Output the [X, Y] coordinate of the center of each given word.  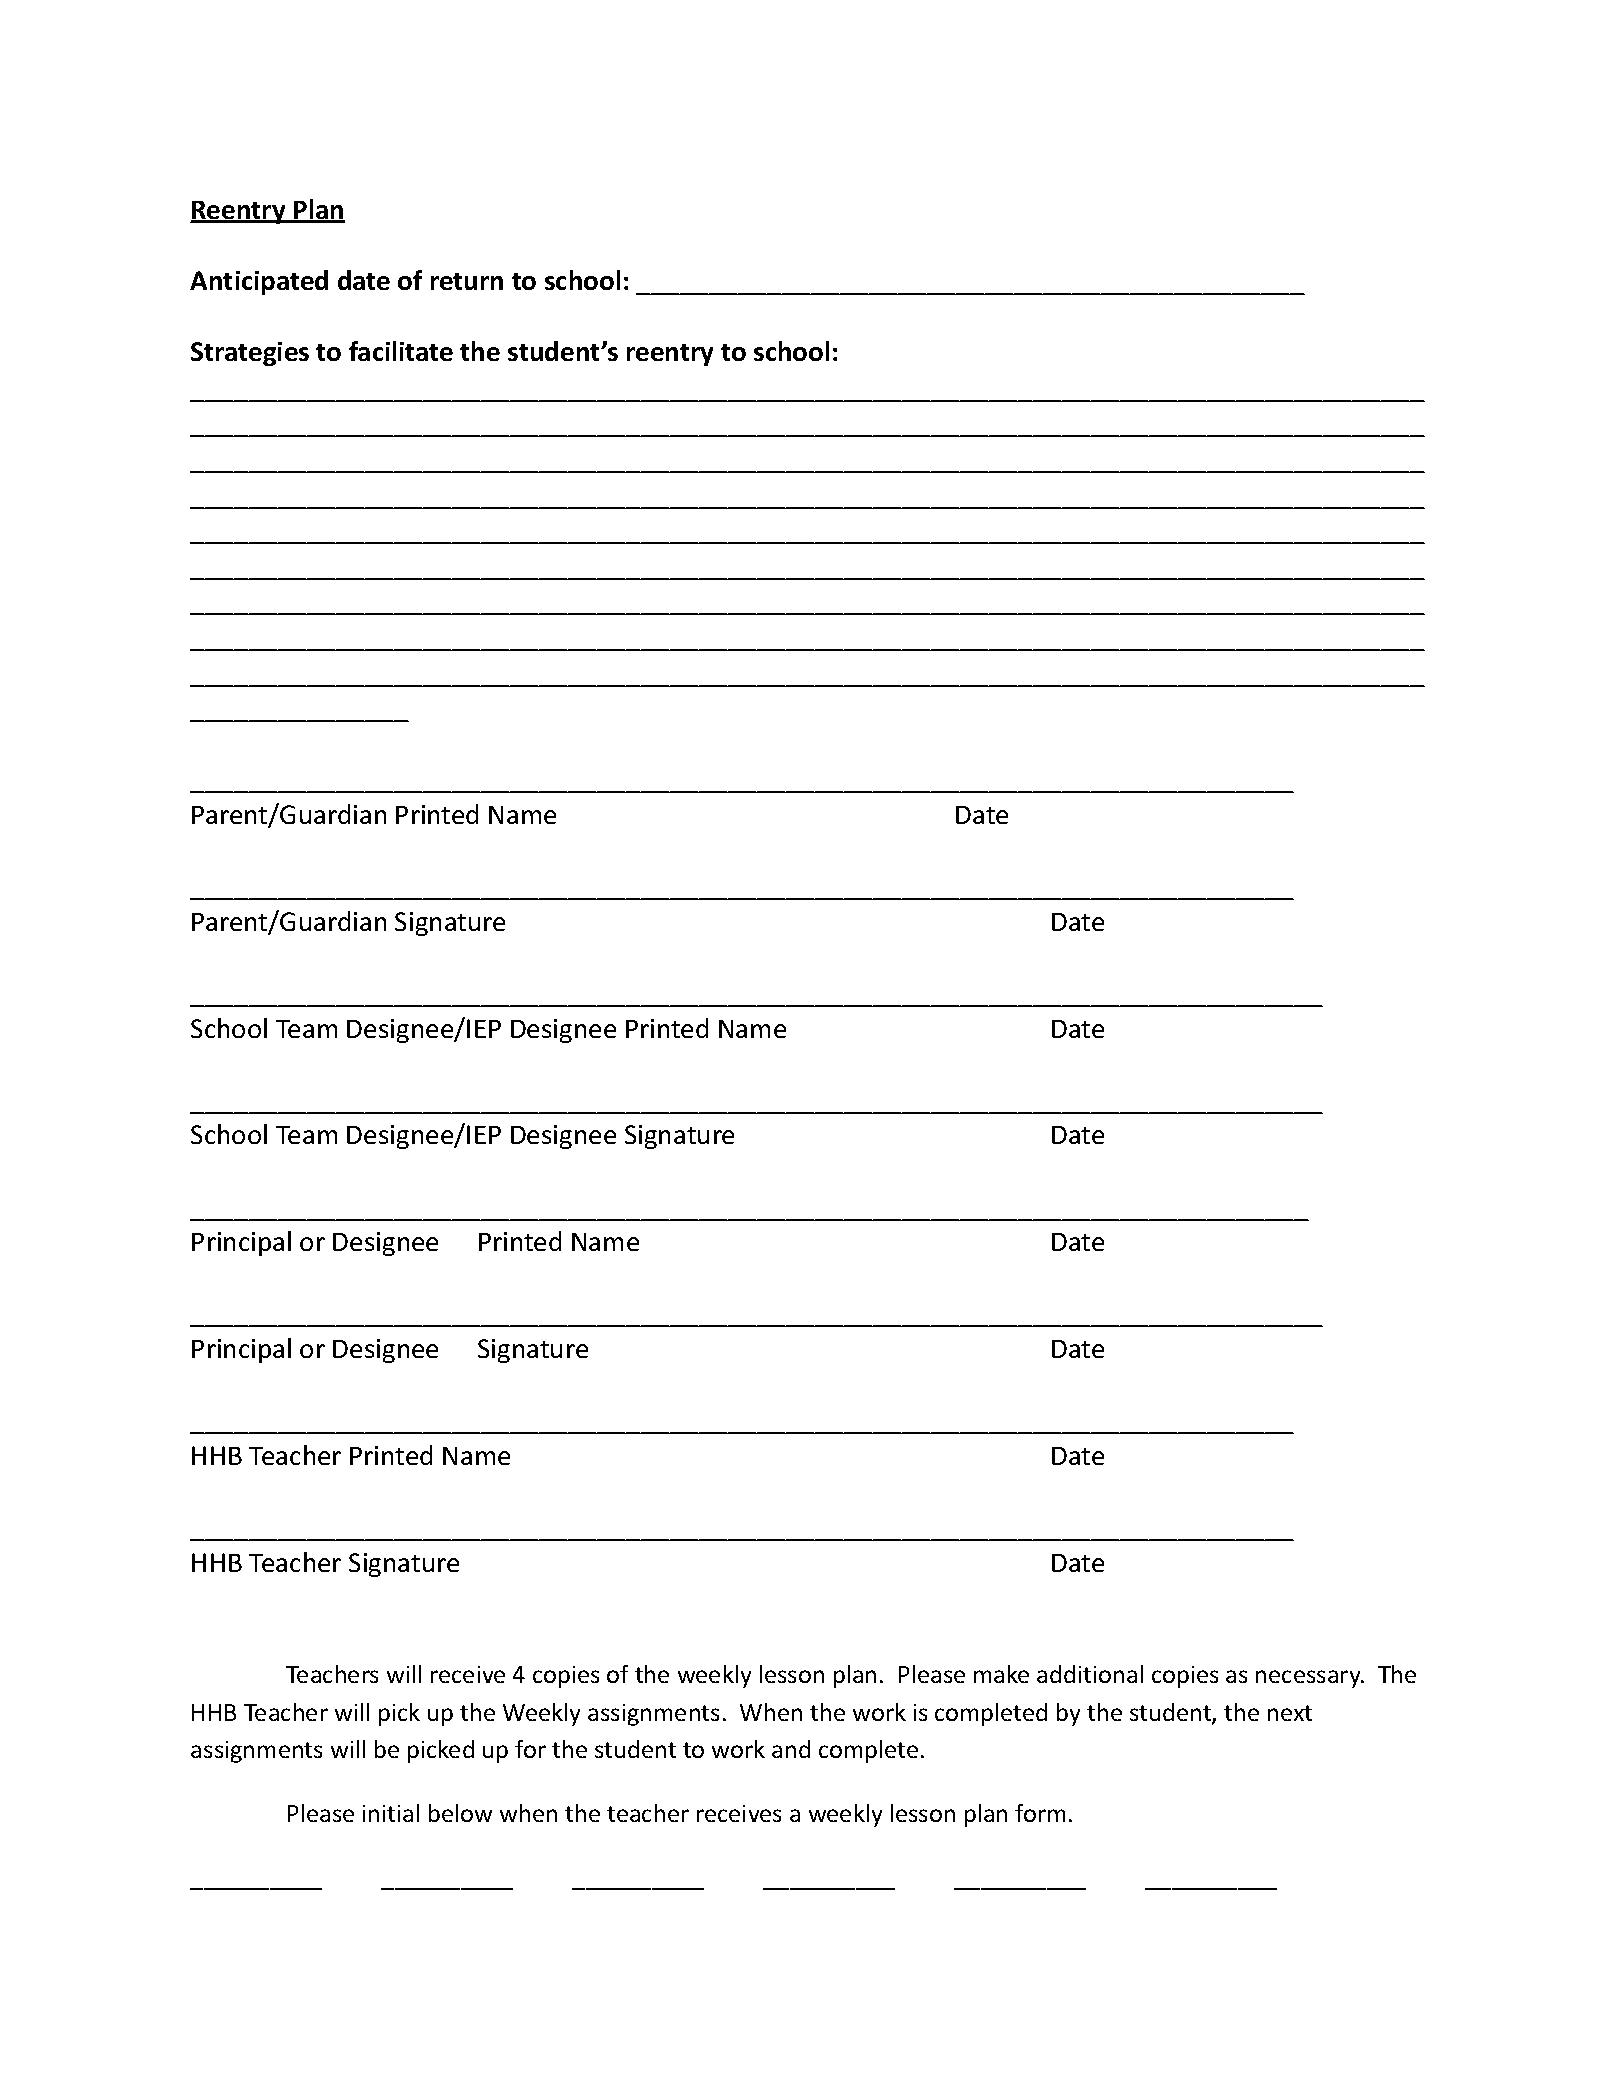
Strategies [250, 354]
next [1290, 1713]
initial [391, 1813]
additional [1090, 1674]
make [1001, 1674]
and [791, 1749]
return [467, 281]
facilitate [401, 351]
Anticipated [259, 282]
